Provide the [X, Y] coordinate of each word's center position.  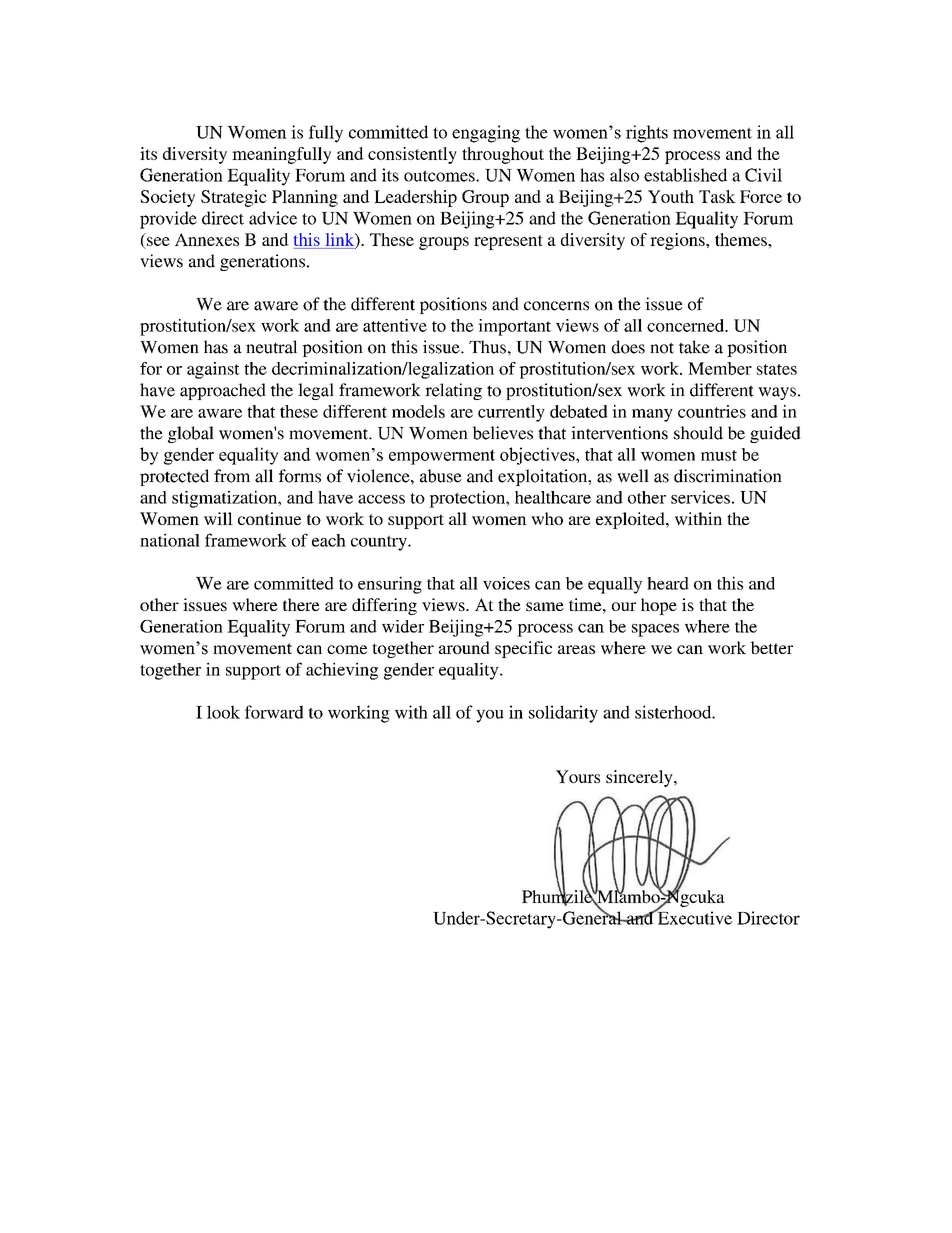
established [685, 175]
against [213, 370]
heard [668, 583]
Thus [487, 347]
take [694, 347]
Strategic [234, 198]
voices [506, 583]
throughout [503, 155]
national [170, 540]
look [223, 712]
